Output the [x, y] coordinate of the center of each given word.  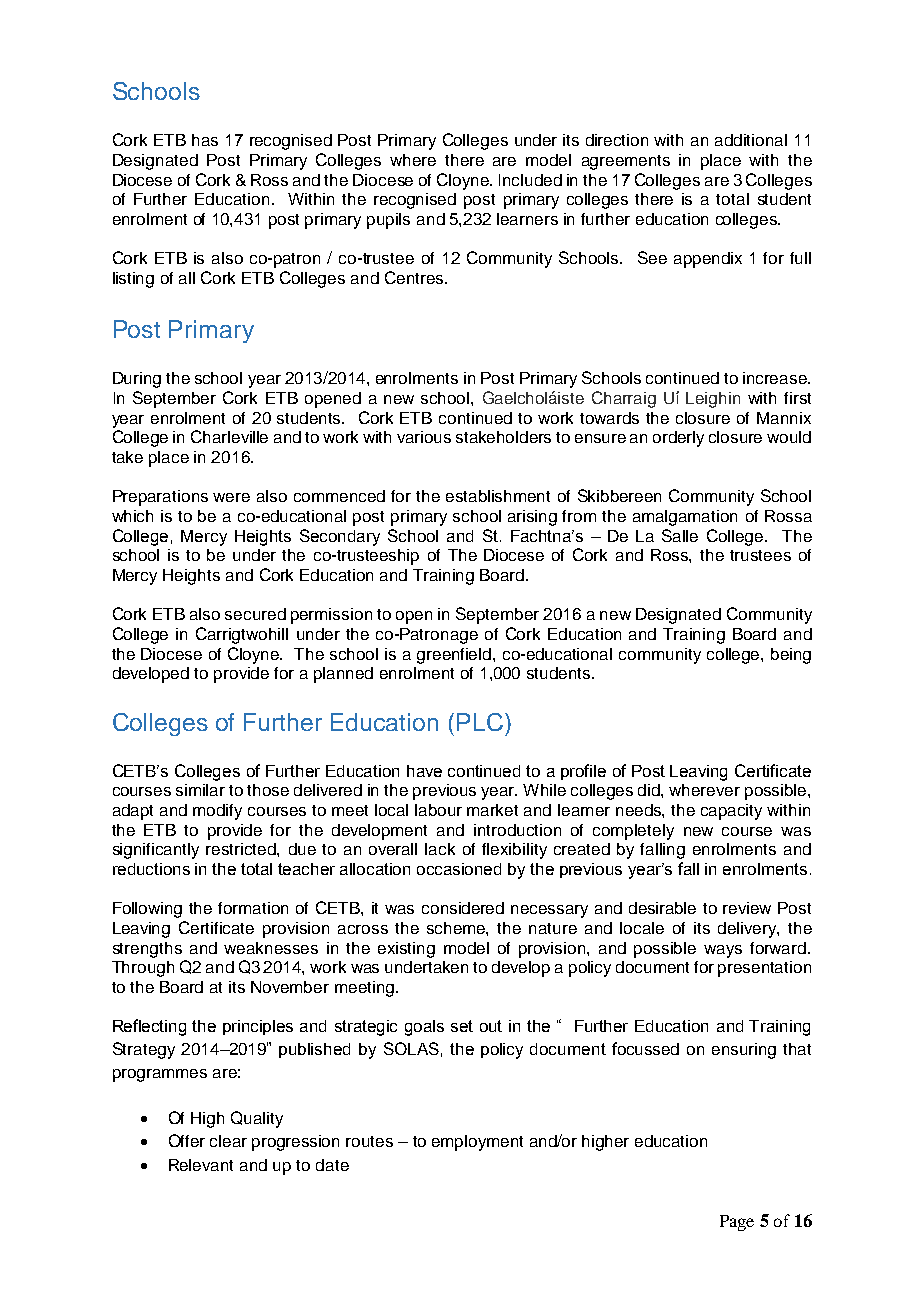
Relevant [201, 1165]
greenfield [454, 656]
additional [751, 140]
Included [530, 180]
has [205, 140]
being [791, 656]
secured [255, 614]
